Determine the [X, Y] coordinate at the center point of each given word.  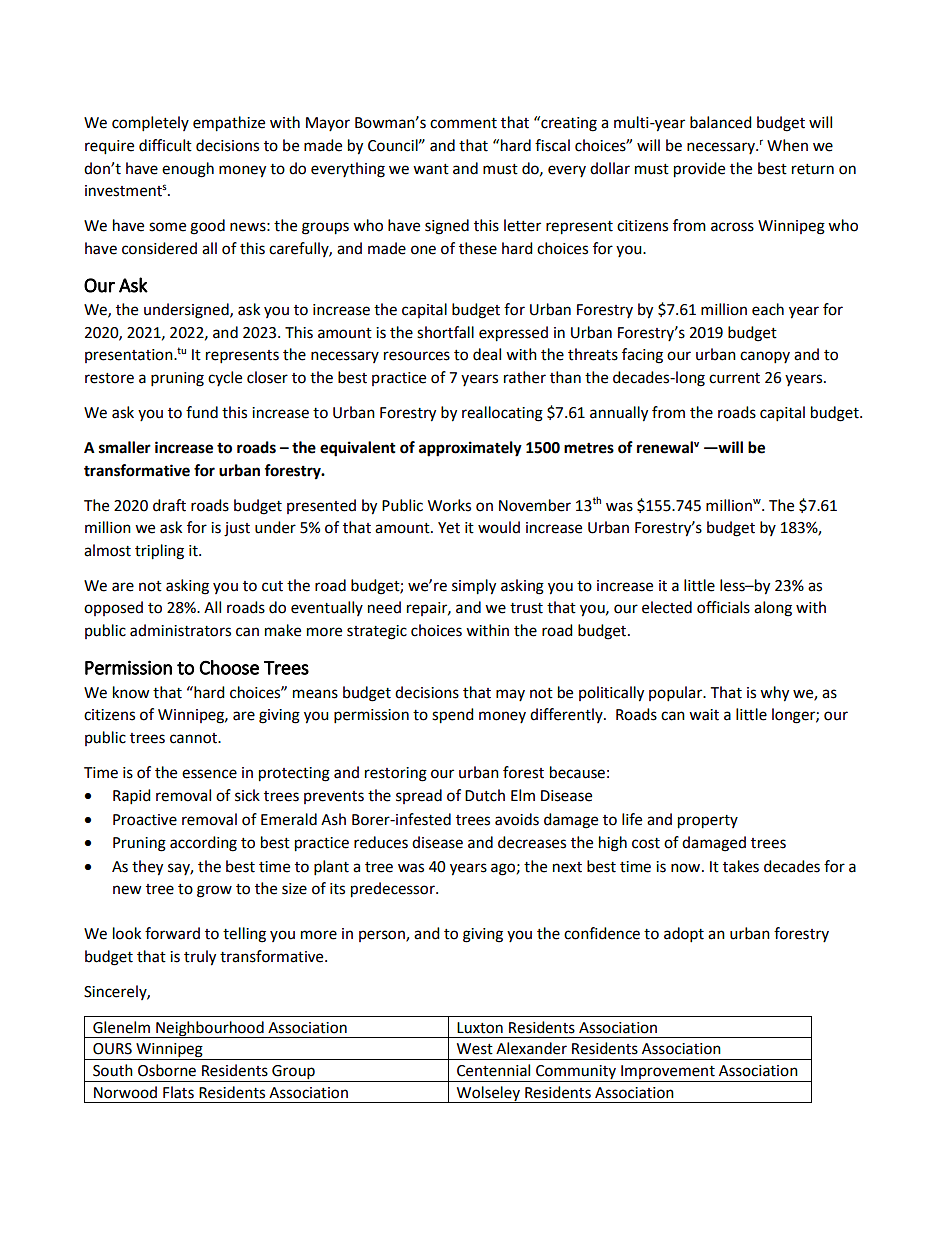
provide [699, 170]
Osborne [167, 1070]
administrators [180, 630]
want [431, 169]
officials [723, 607]
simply [474, 587]
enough [188, 170]
